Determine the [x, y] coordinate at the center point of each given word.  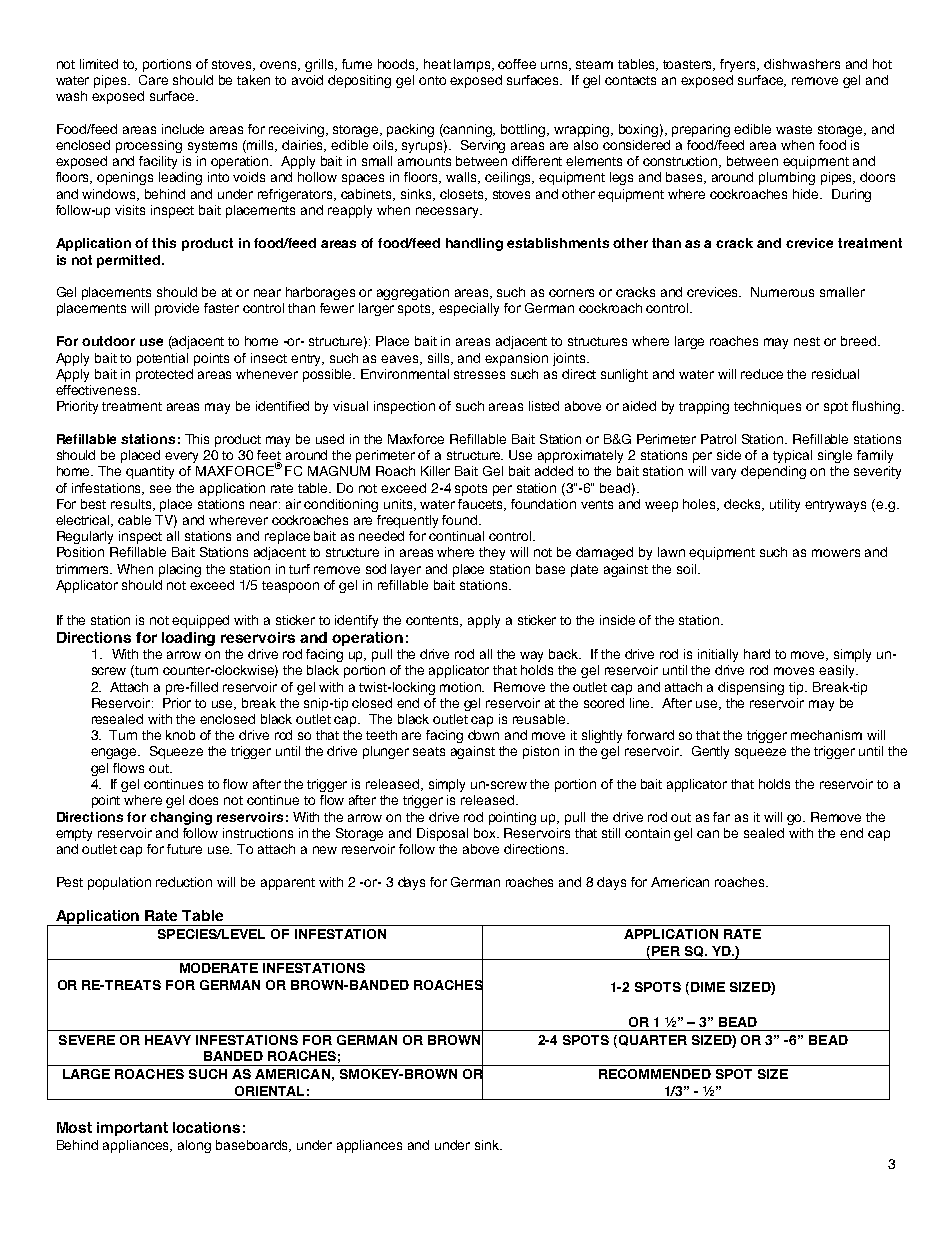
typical [792, 456]
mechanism [826, 735]
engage [115, 753]
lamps [474, 65]
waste [794, 129]
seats [429, 751]
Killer [435, 471]
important [132, 1129]
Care [153, 80]
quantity [150, 472]
